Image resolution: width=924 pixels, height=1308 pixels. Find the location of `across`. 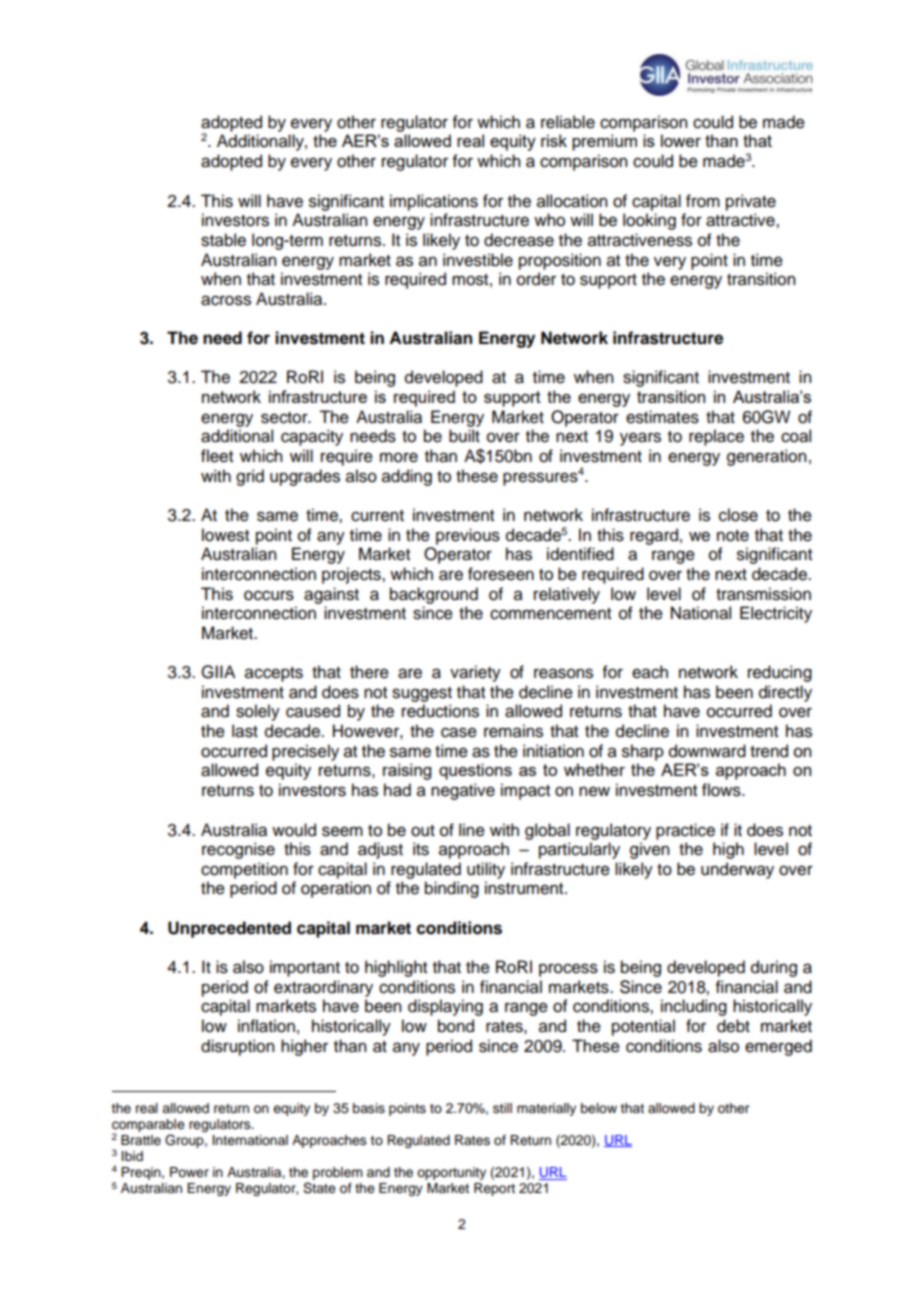

across is located at coordinates (226, 300).
